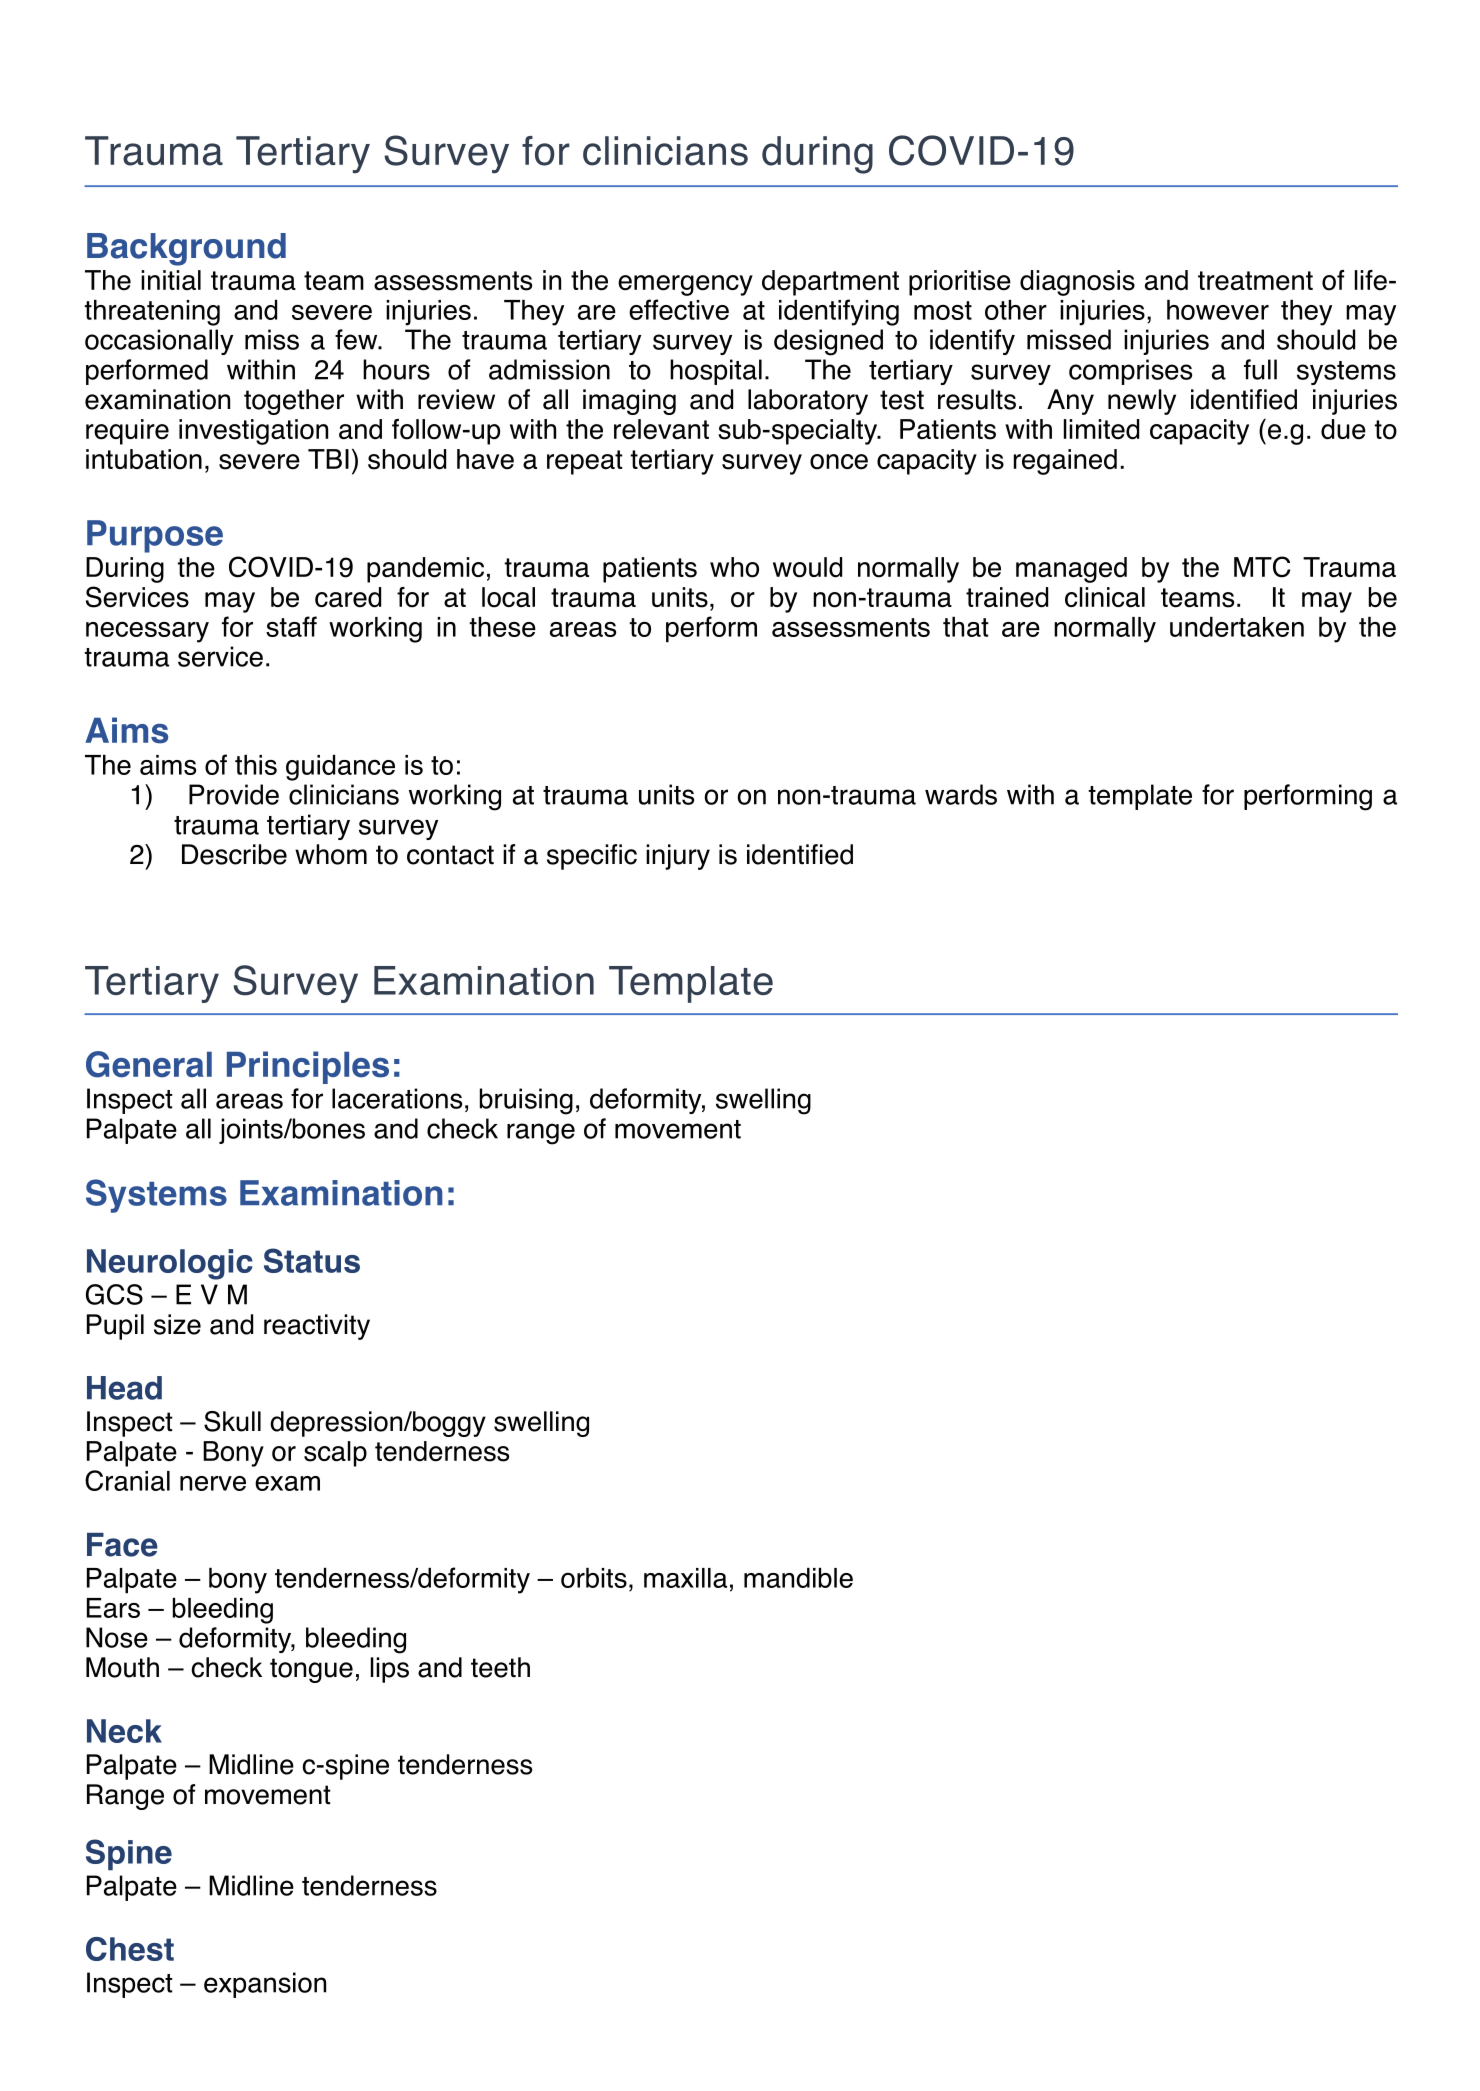  I want to click on expansion, so click(265, 1985).
